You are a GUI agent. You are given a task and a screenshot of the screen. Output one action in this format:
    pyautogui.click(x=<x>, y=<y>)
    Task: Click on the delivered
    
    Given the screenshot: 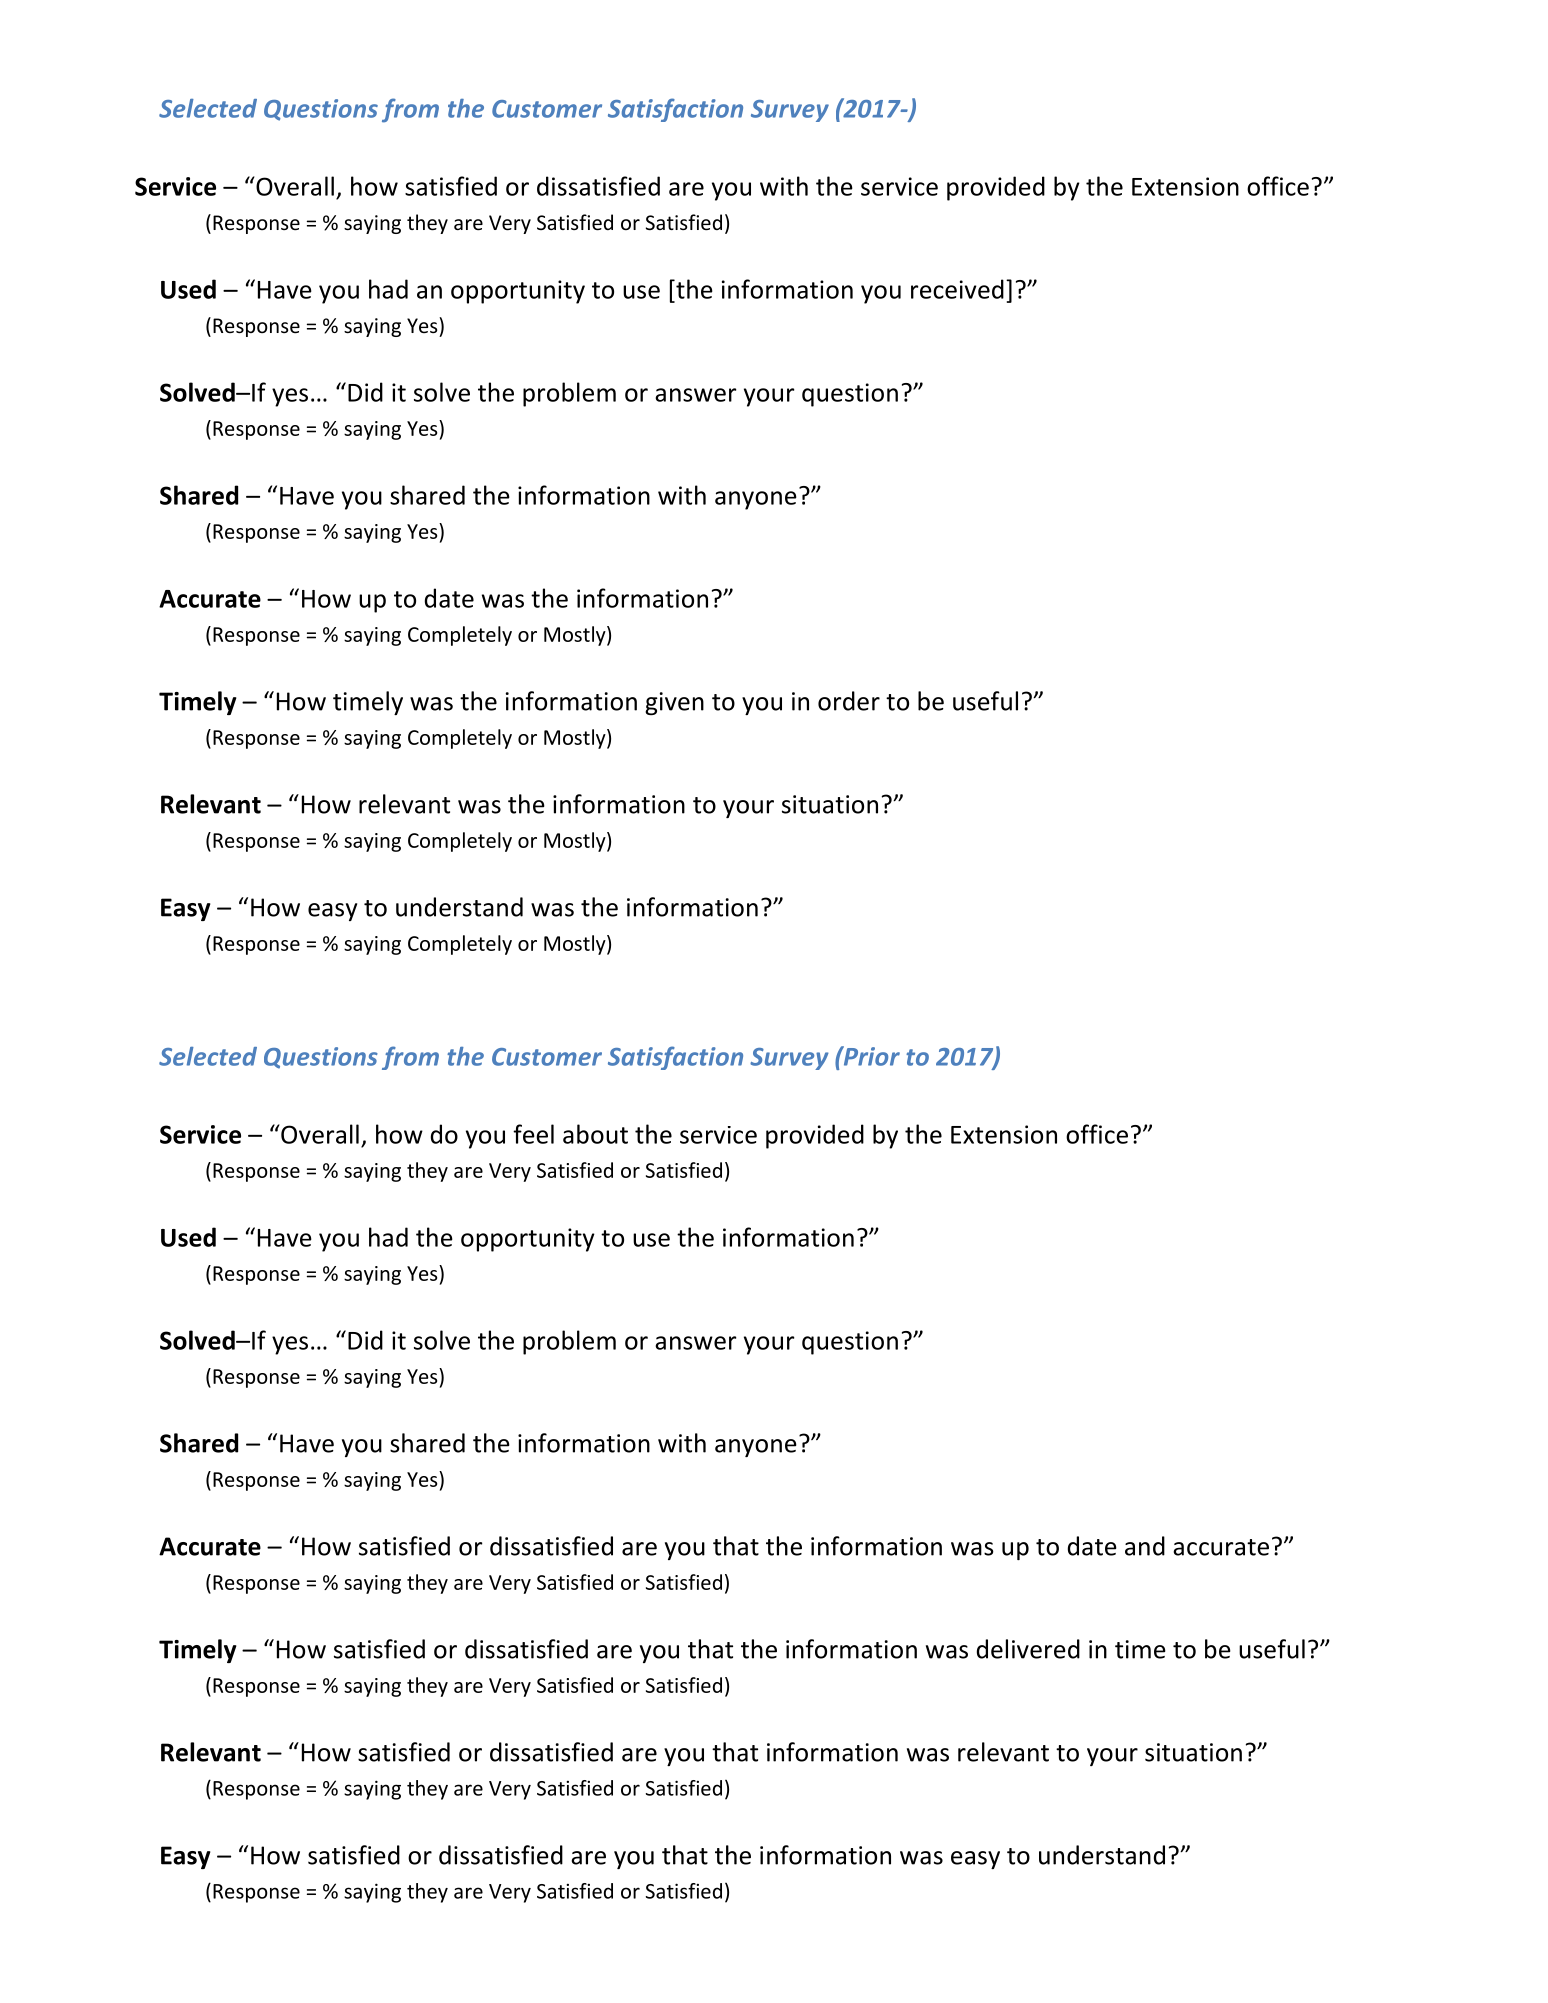 What is the action you would take?
    pyautogui.click(x=1028, y=1649)
